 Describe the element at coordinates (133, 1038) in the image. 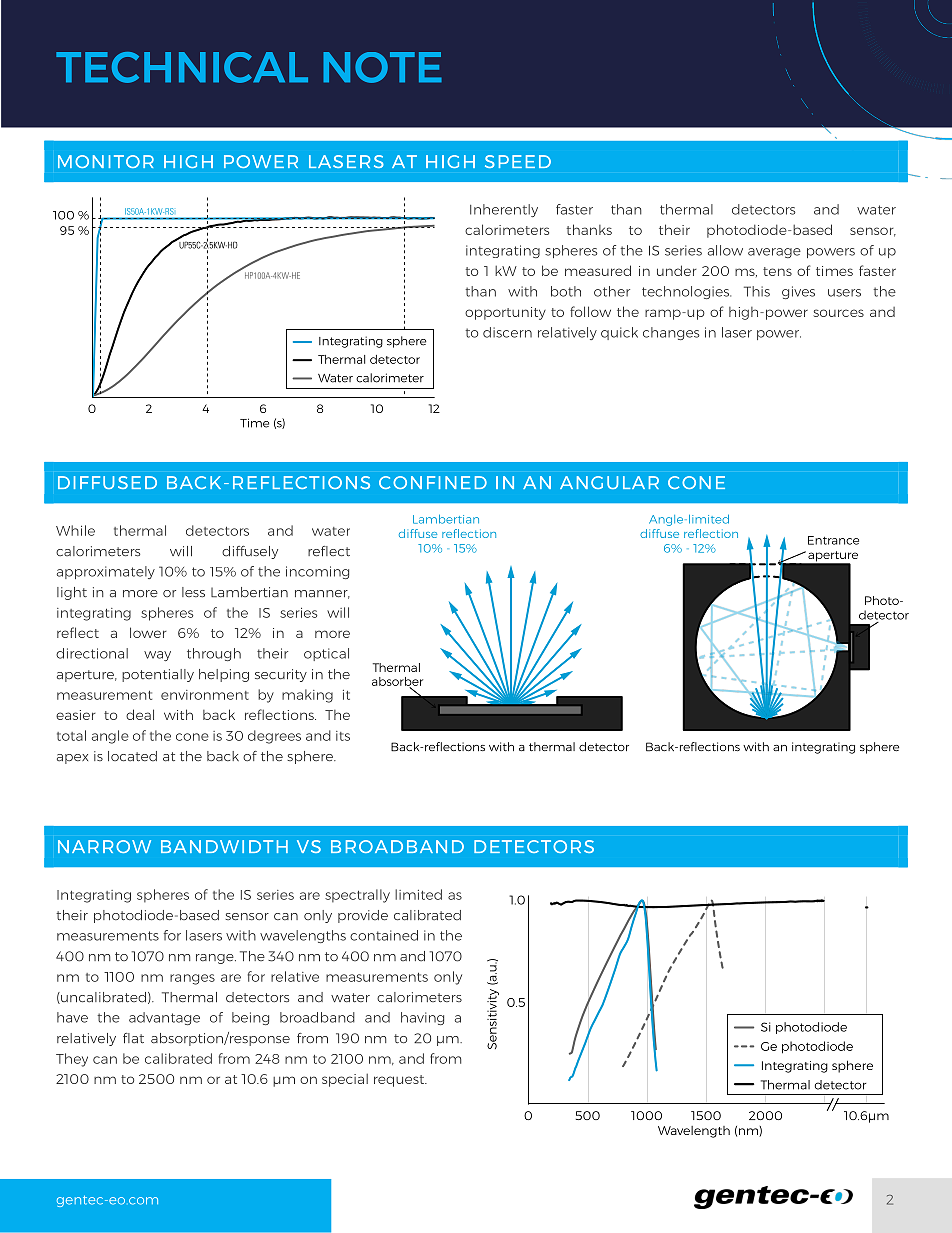

I see `flat` at that location.
